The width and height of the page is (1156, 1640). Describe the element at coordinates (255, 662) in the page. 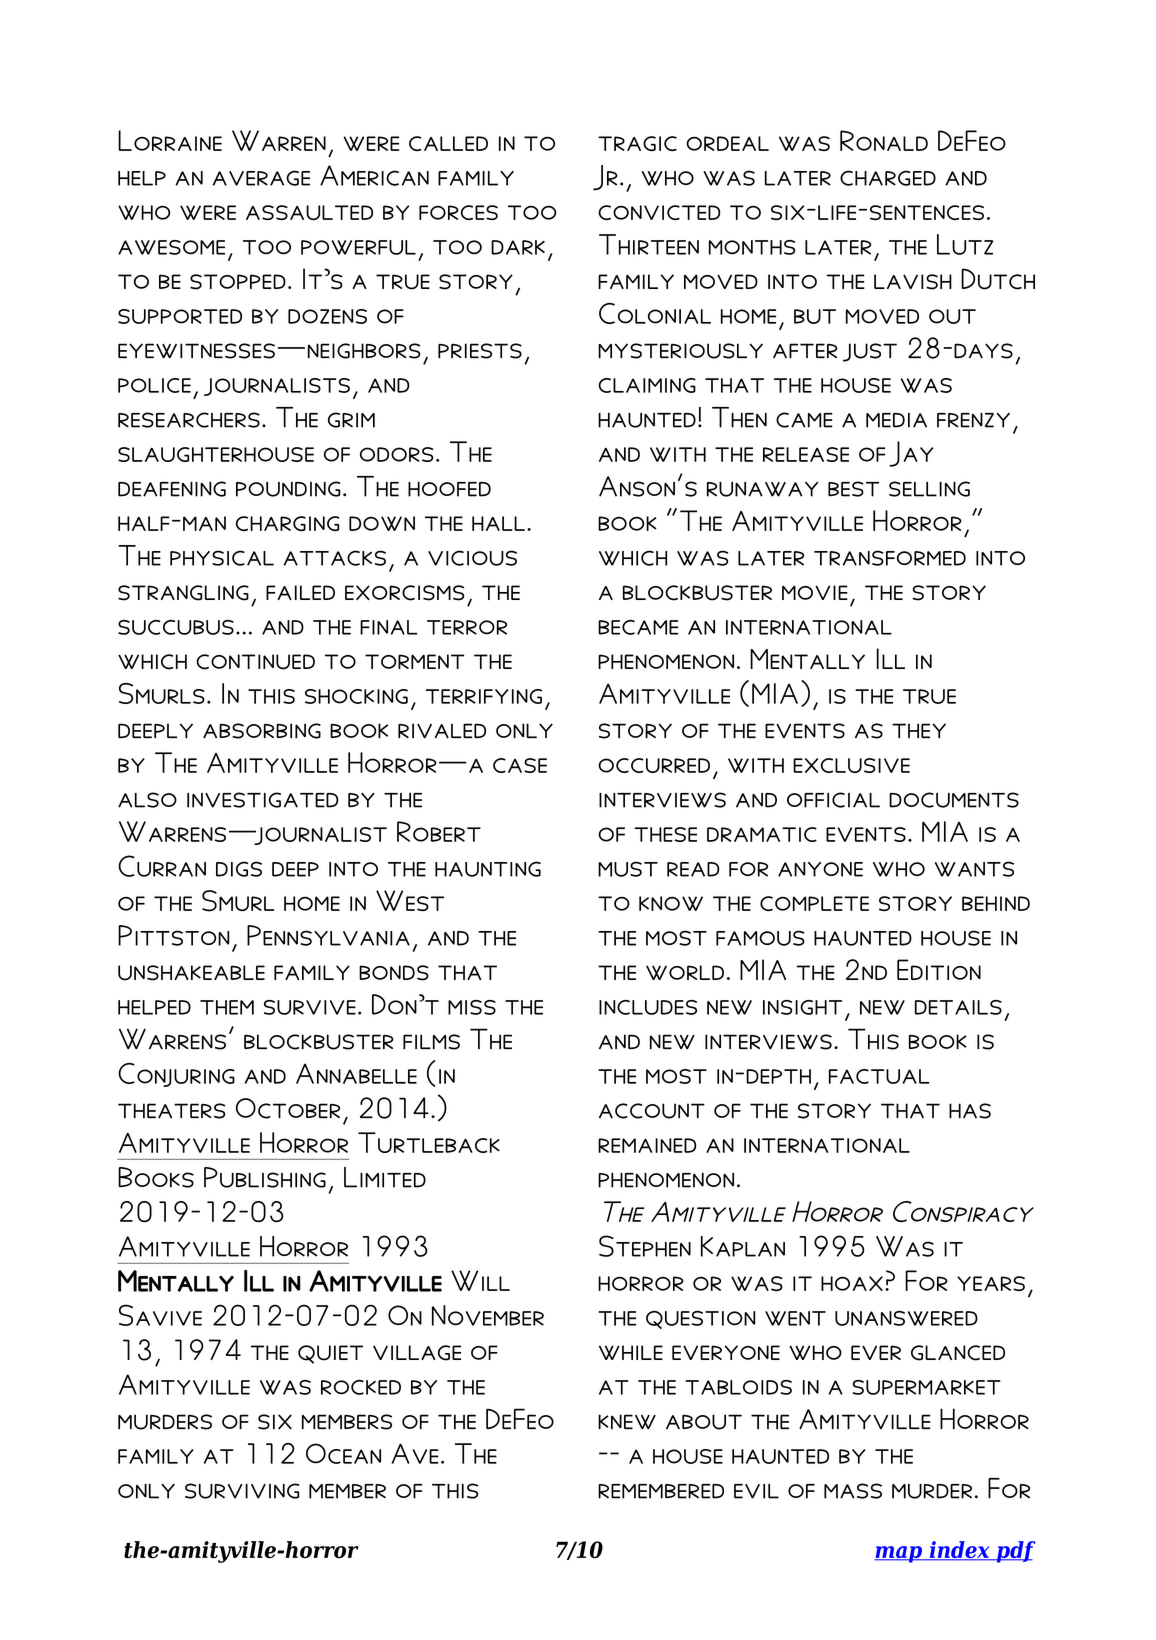

I see `continued` at that location.
